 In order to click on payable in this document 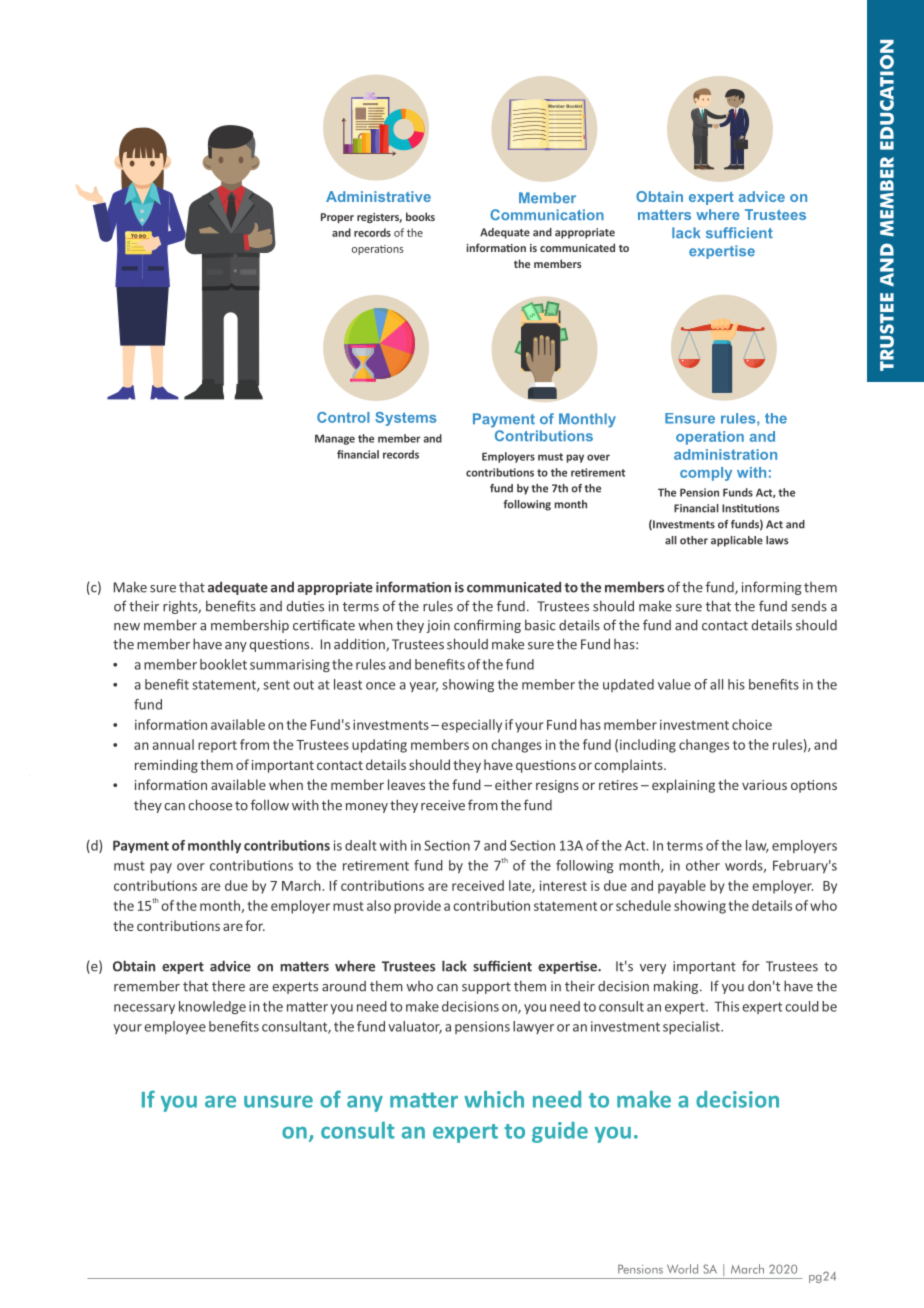, I will do `click(682, 887)`.
